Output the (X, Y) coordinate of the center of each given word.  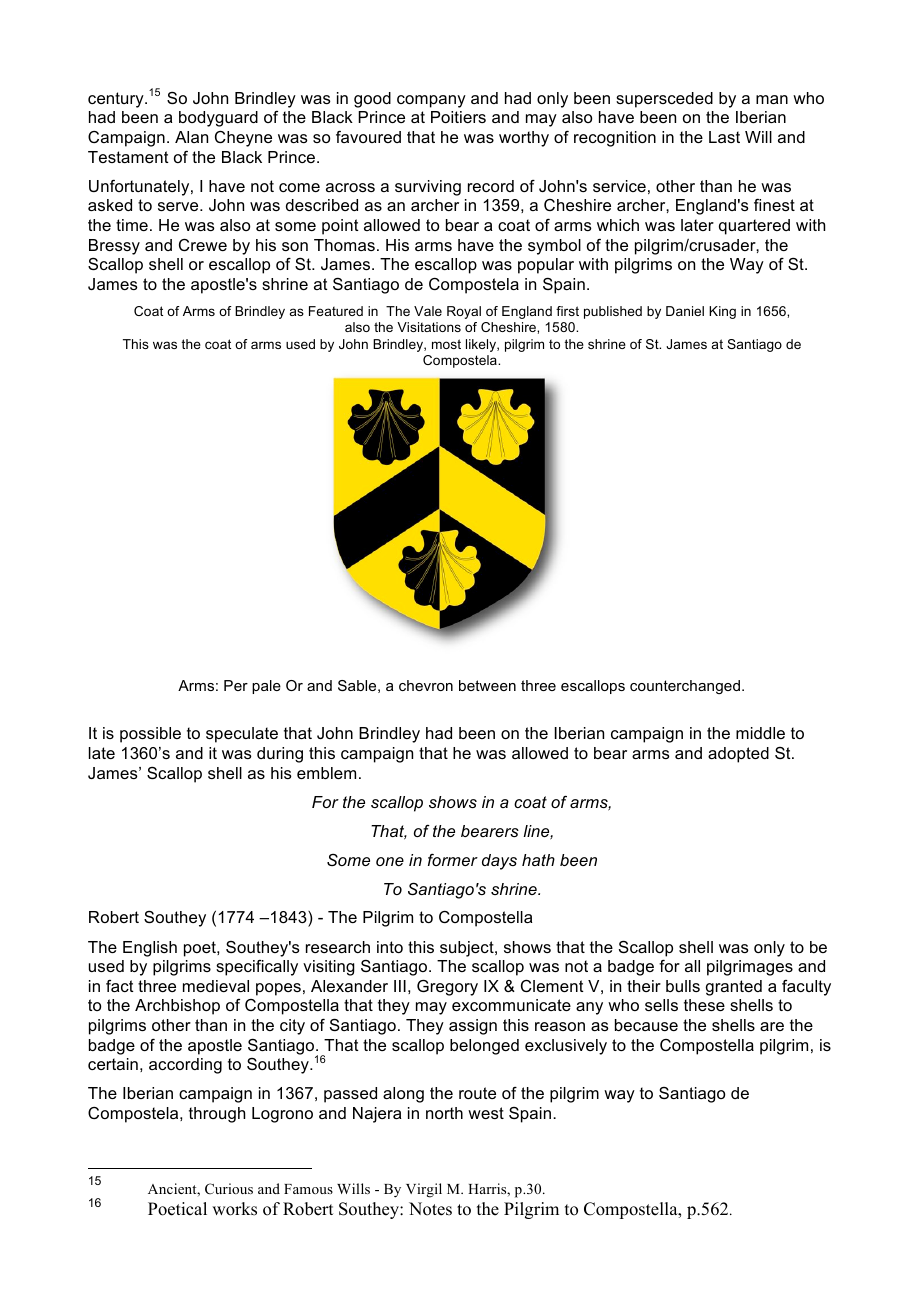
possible (150, 735)
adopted (738, 755)
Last (724, 137)
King (722, 312)
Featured (336, 311)
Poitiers (458, 117)
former (453, 860)
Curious (229, 1188)
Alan (191, 137)
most (446, 344)
